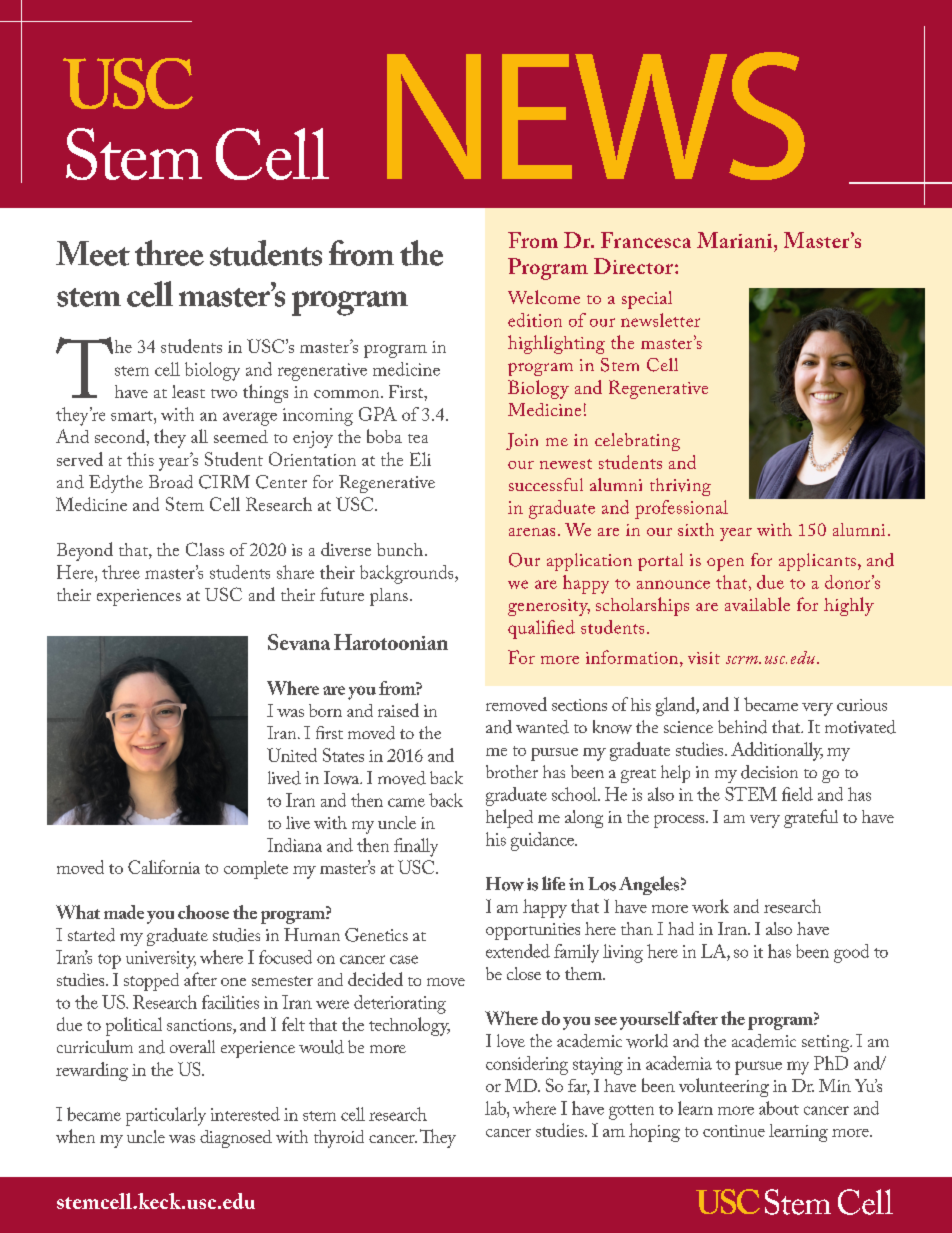 The image size is (952, 1233). Describe the element at coordinates (544, 297) in the screenshot. I see `Welcome` at that location.
